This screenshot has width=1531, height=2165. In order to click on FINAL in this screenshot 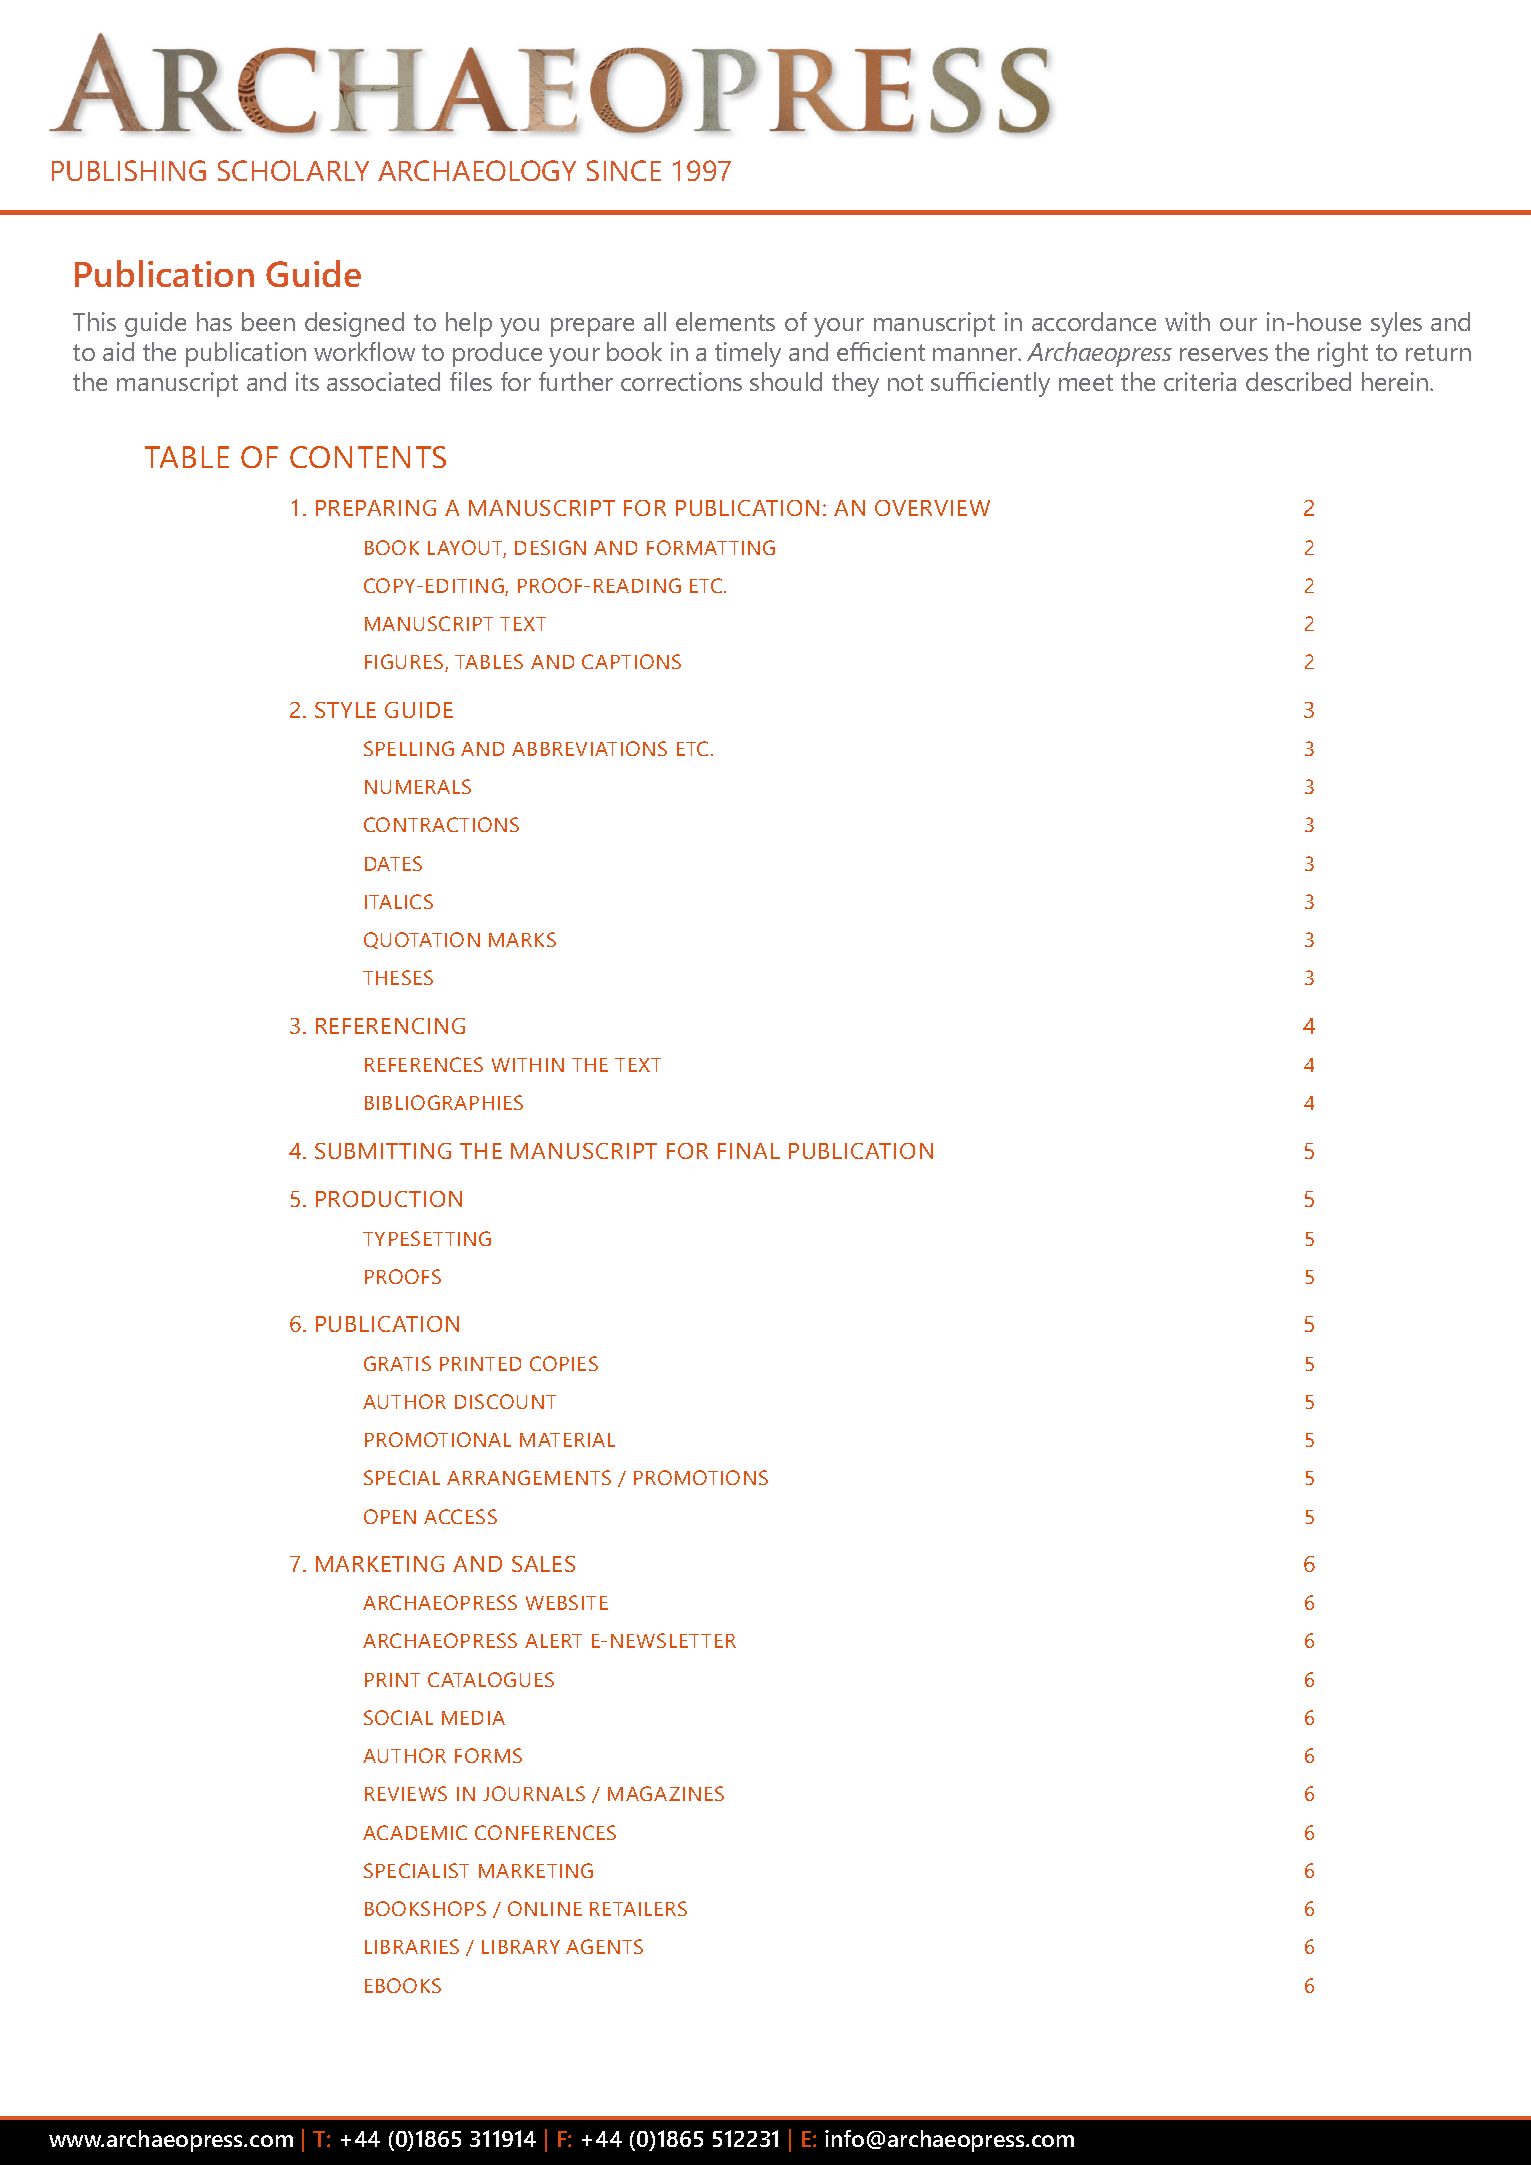, I will do `click(749, 1151)`.
